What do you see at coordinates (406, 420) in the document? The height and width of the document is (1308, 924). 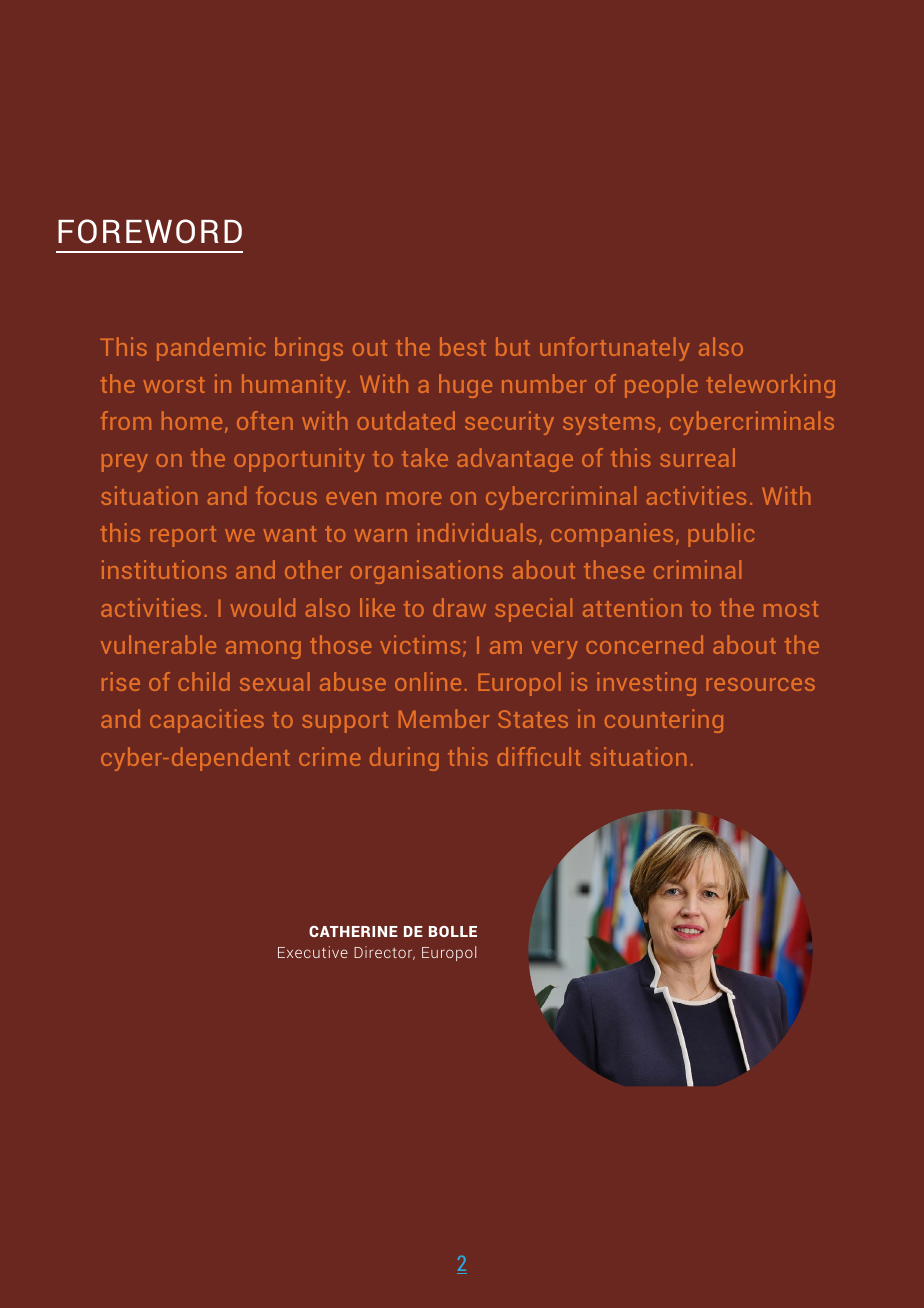 I see `outdated` at bounding box center [406, 420].
